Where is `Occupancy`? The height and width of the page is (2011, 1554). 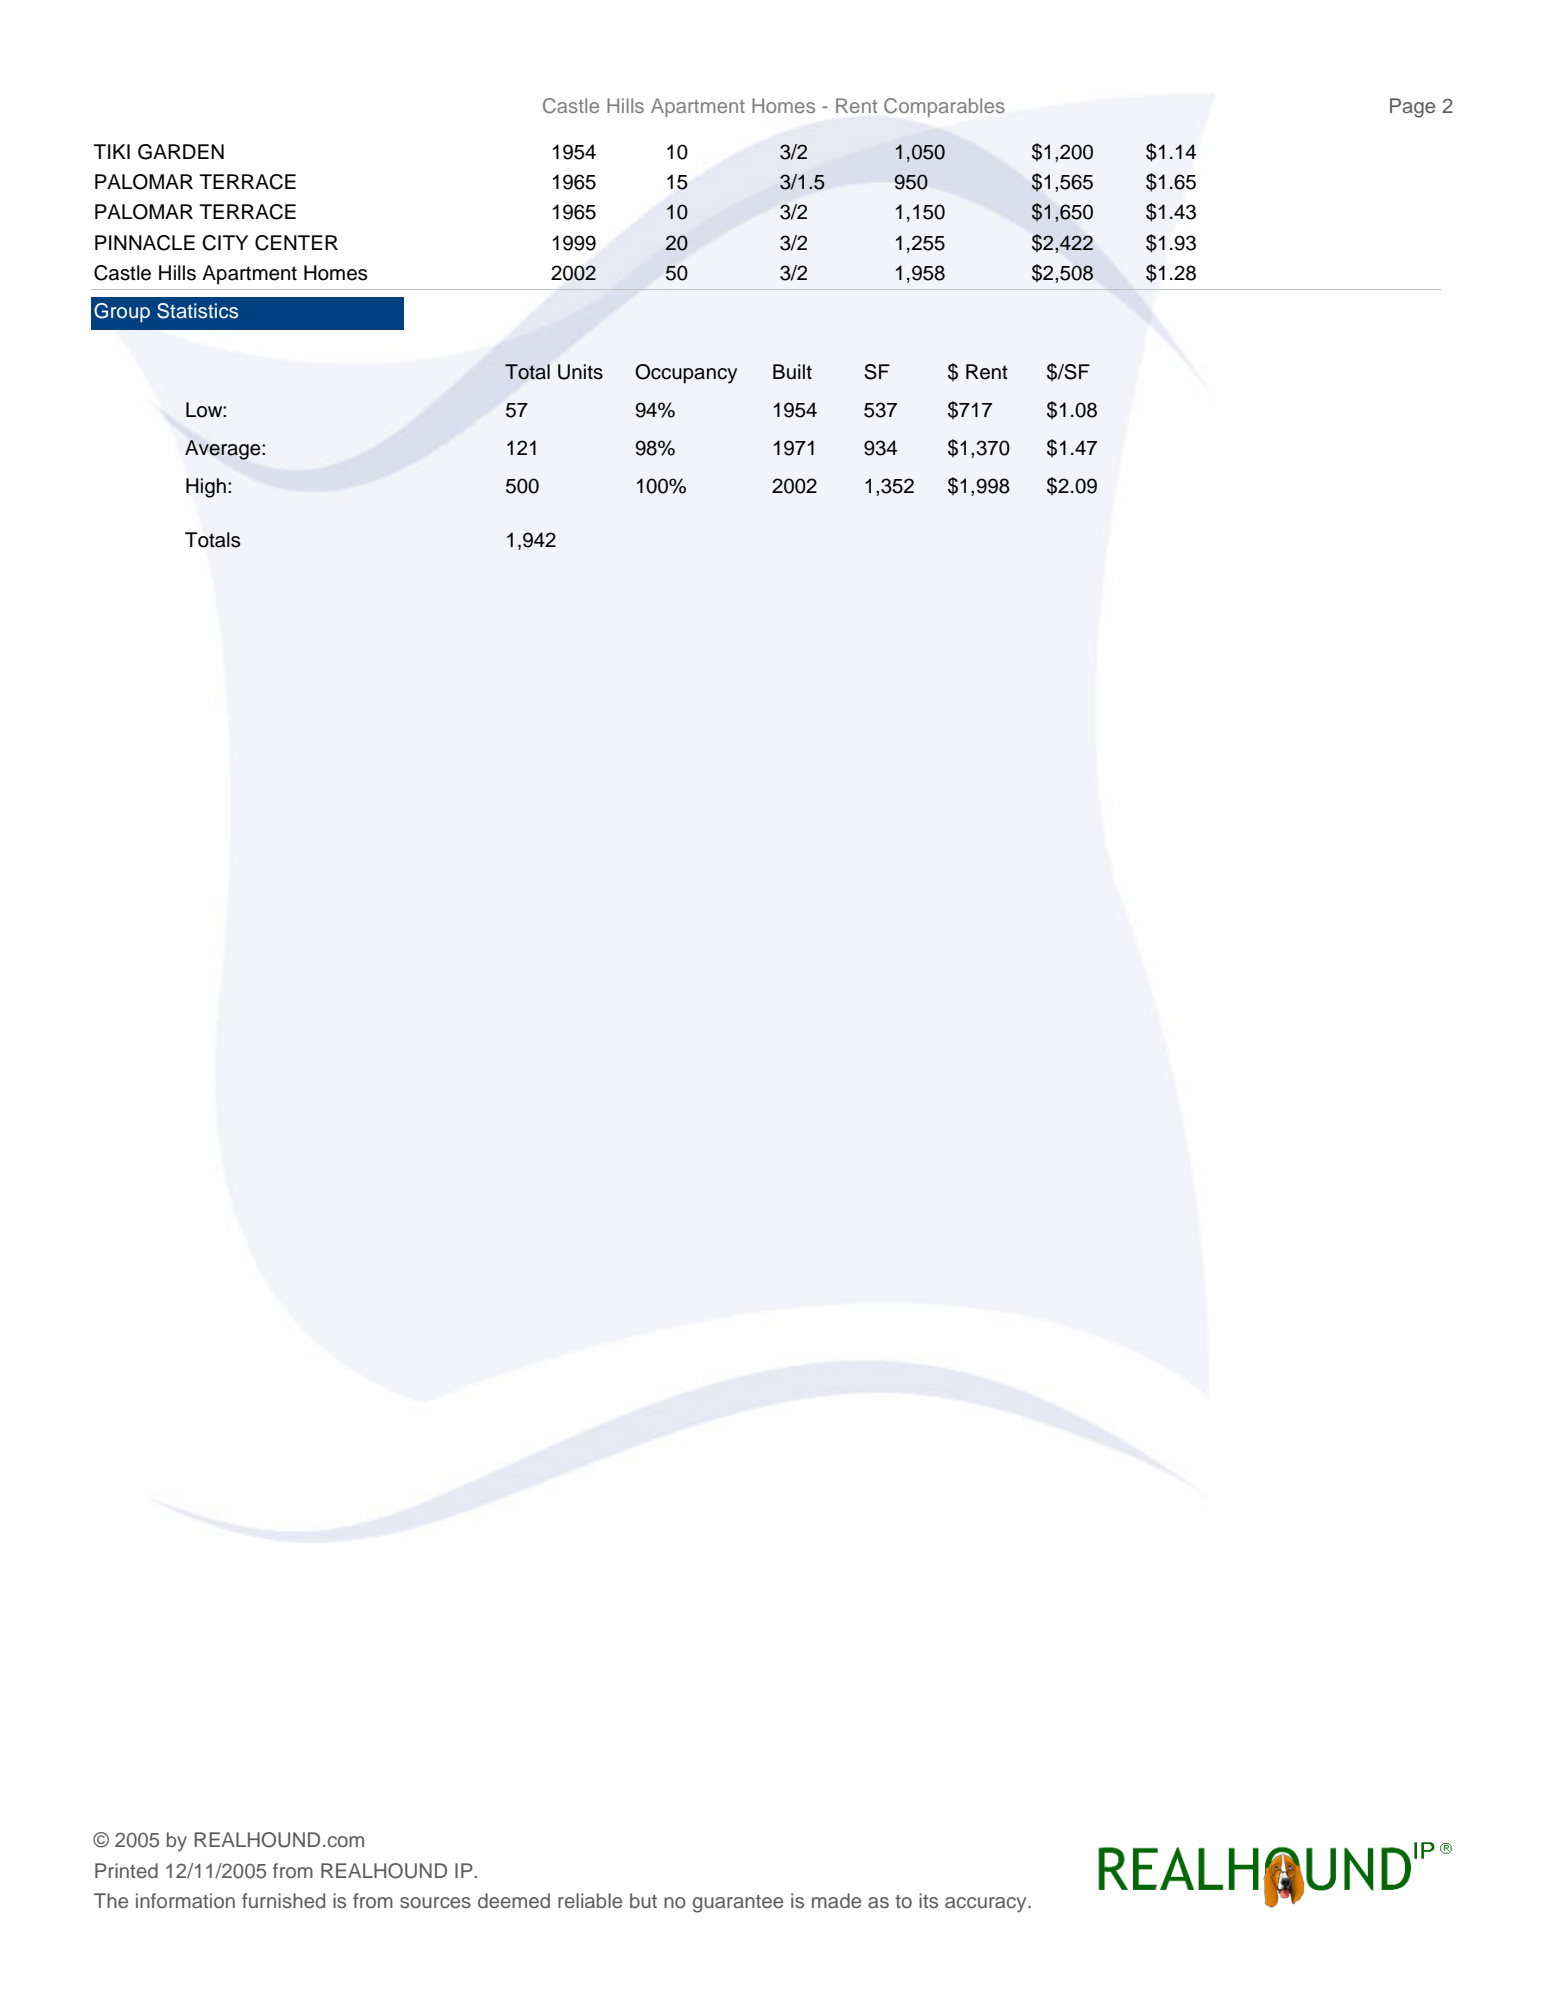 Occupancy is located at coordinates (686, 374).
